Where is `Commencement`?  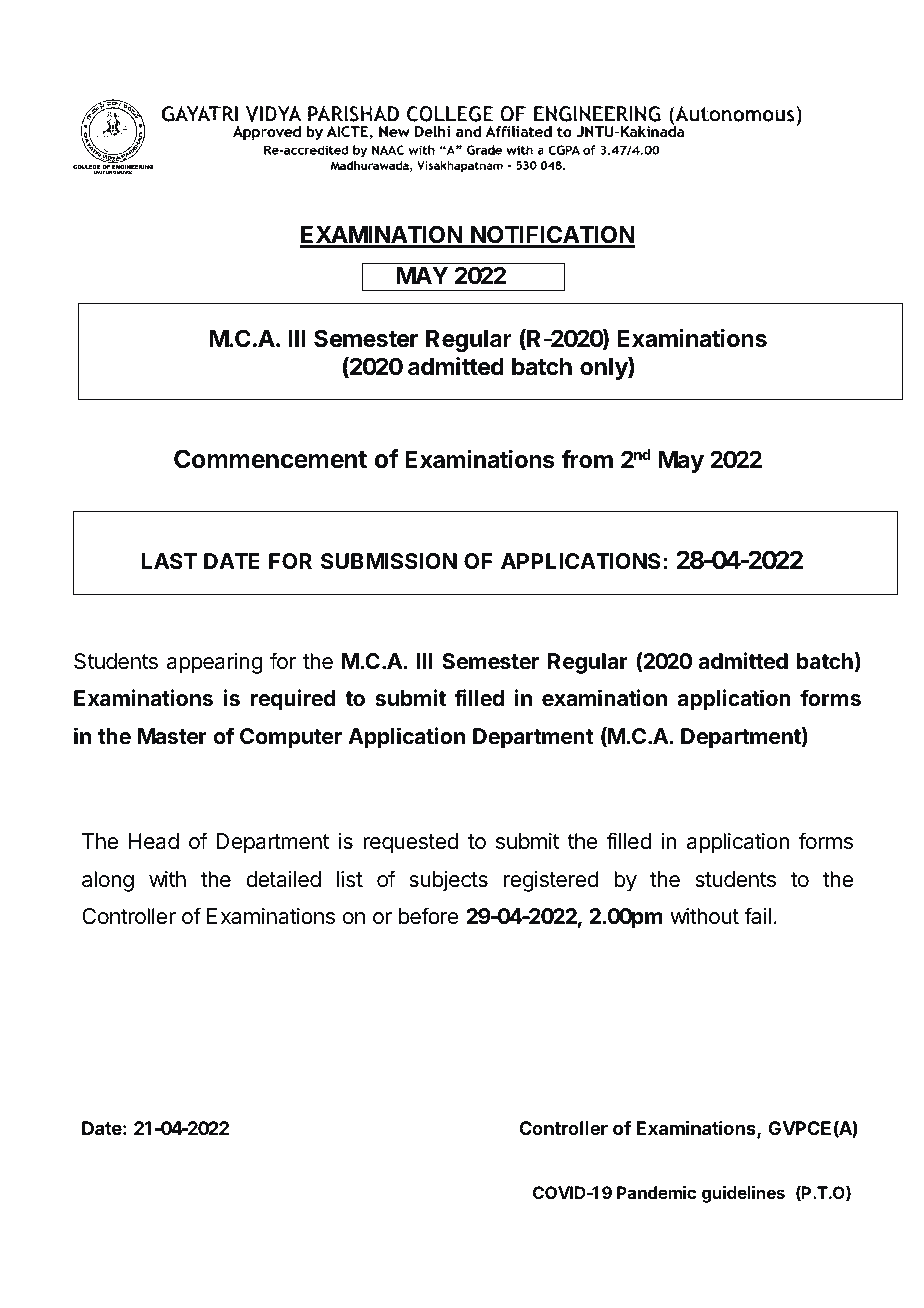 Commencement is located at coordinates (270, 459).
